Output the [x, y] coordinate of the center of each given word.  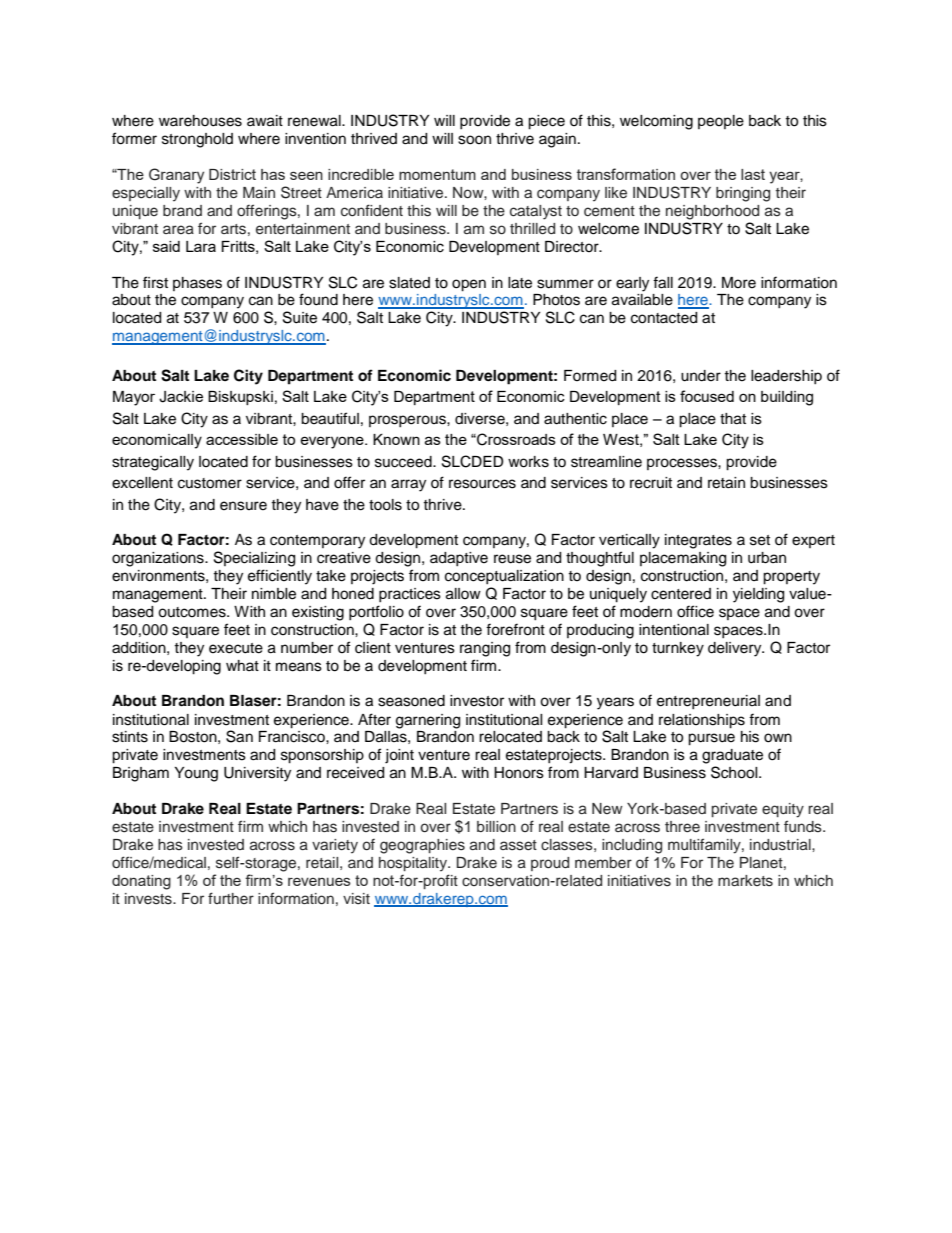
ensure [243, 506]
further [231, 898]
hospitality [414, 864]
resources [482, 484]
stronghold [197, 140]
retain [726, 483]
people [721, 122]
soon [474, 140]
